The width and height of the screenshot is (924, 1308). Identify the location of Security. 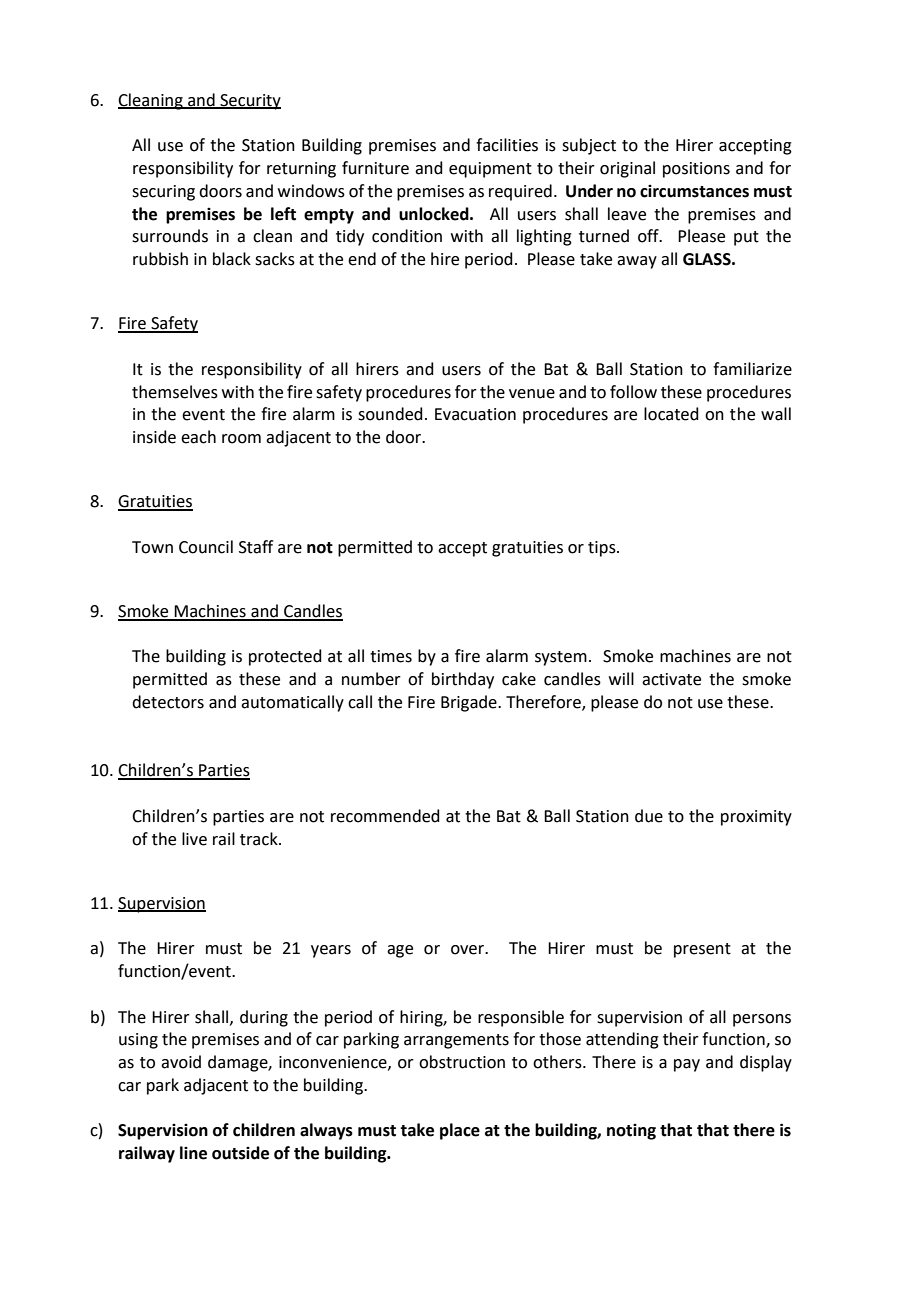
(249, 102).
